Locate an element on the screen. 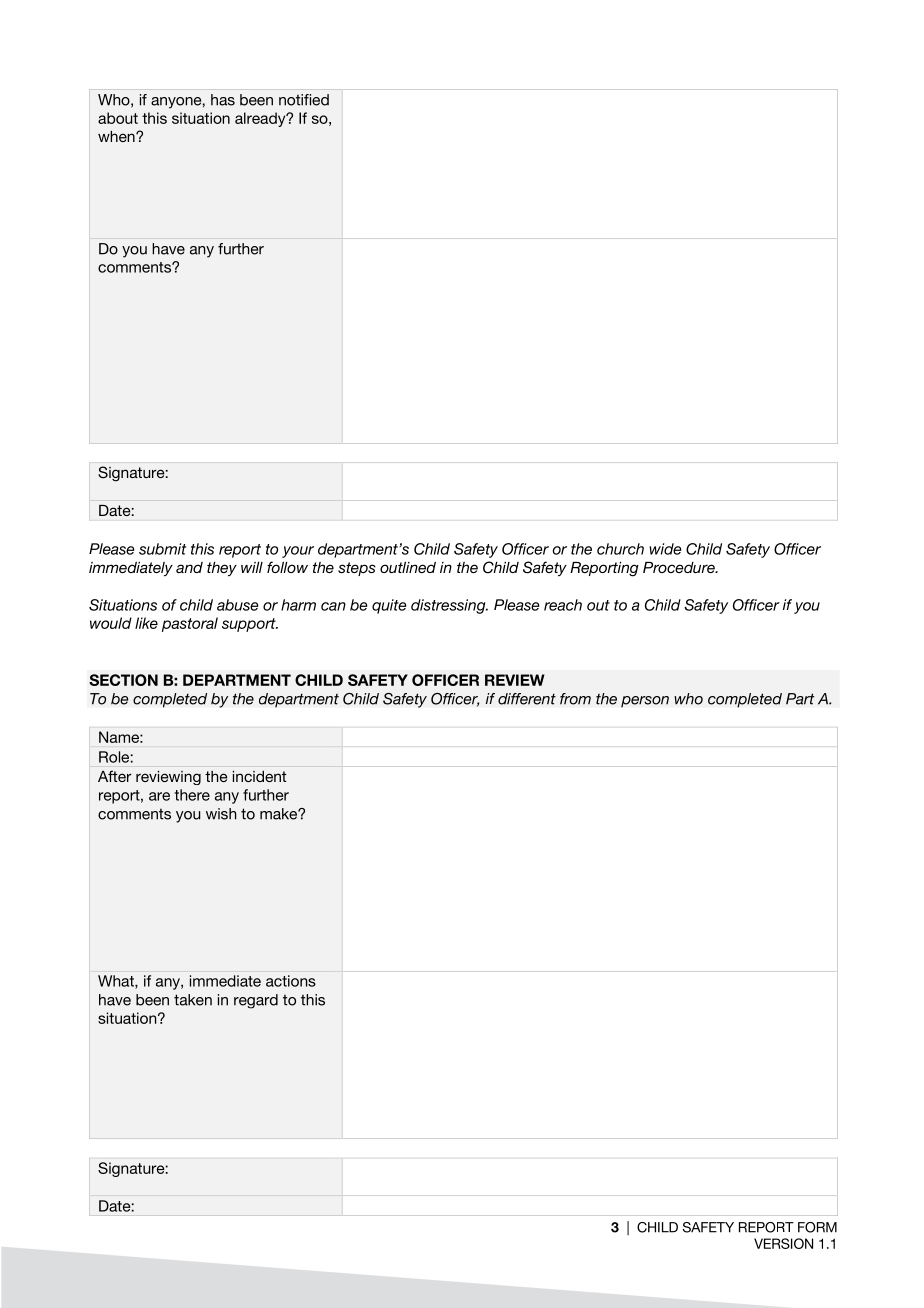  outlined is located at coordinates (408, 567).
